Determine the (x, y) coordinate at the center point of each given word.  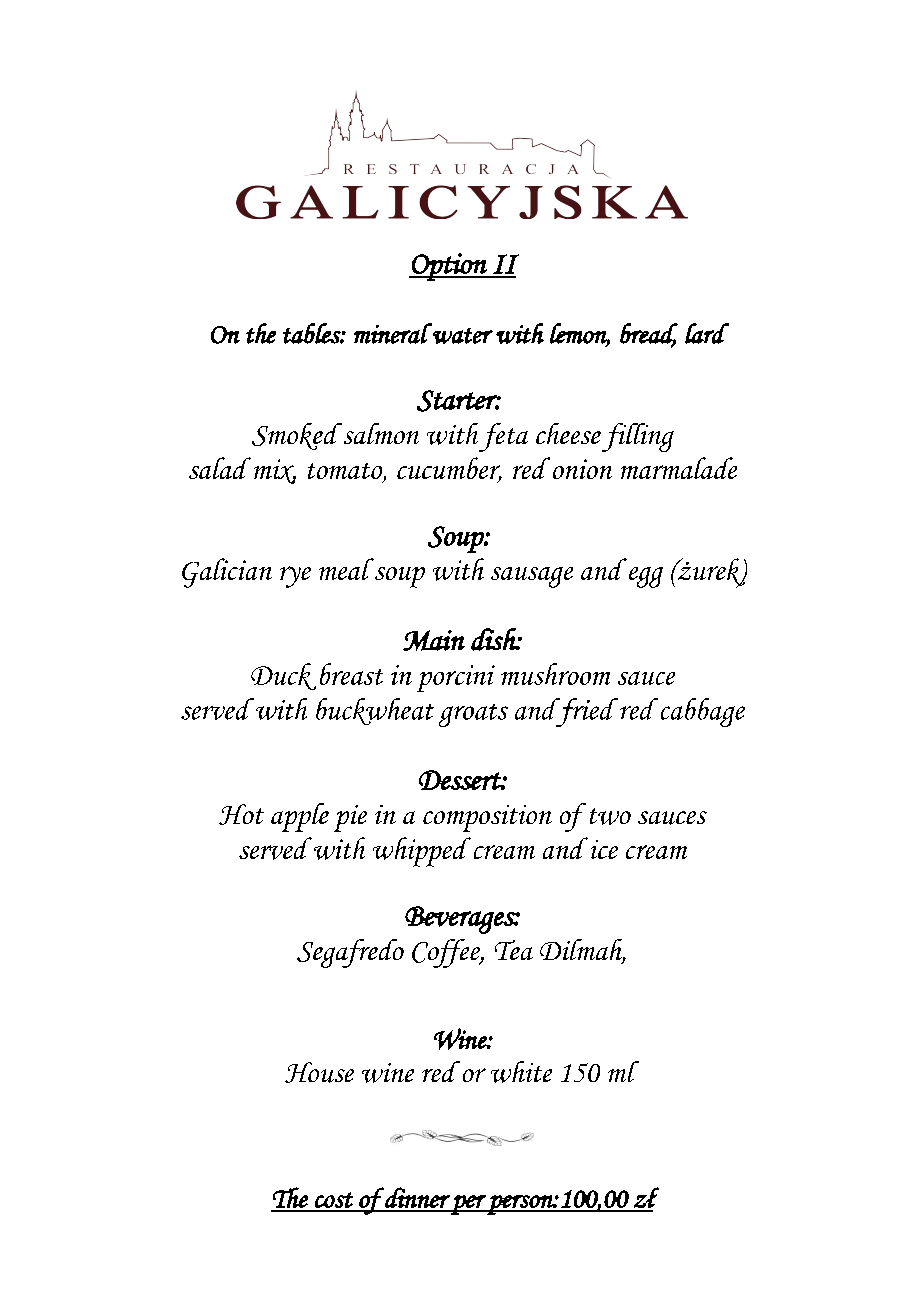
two (610, 816)
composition (487, 818)
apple (300, 817)
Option (449, 267)
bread (649, 334)
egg (646, 577)
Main (434, 640)
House (319, 1072)
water (463, 336)
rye (295, 577)
